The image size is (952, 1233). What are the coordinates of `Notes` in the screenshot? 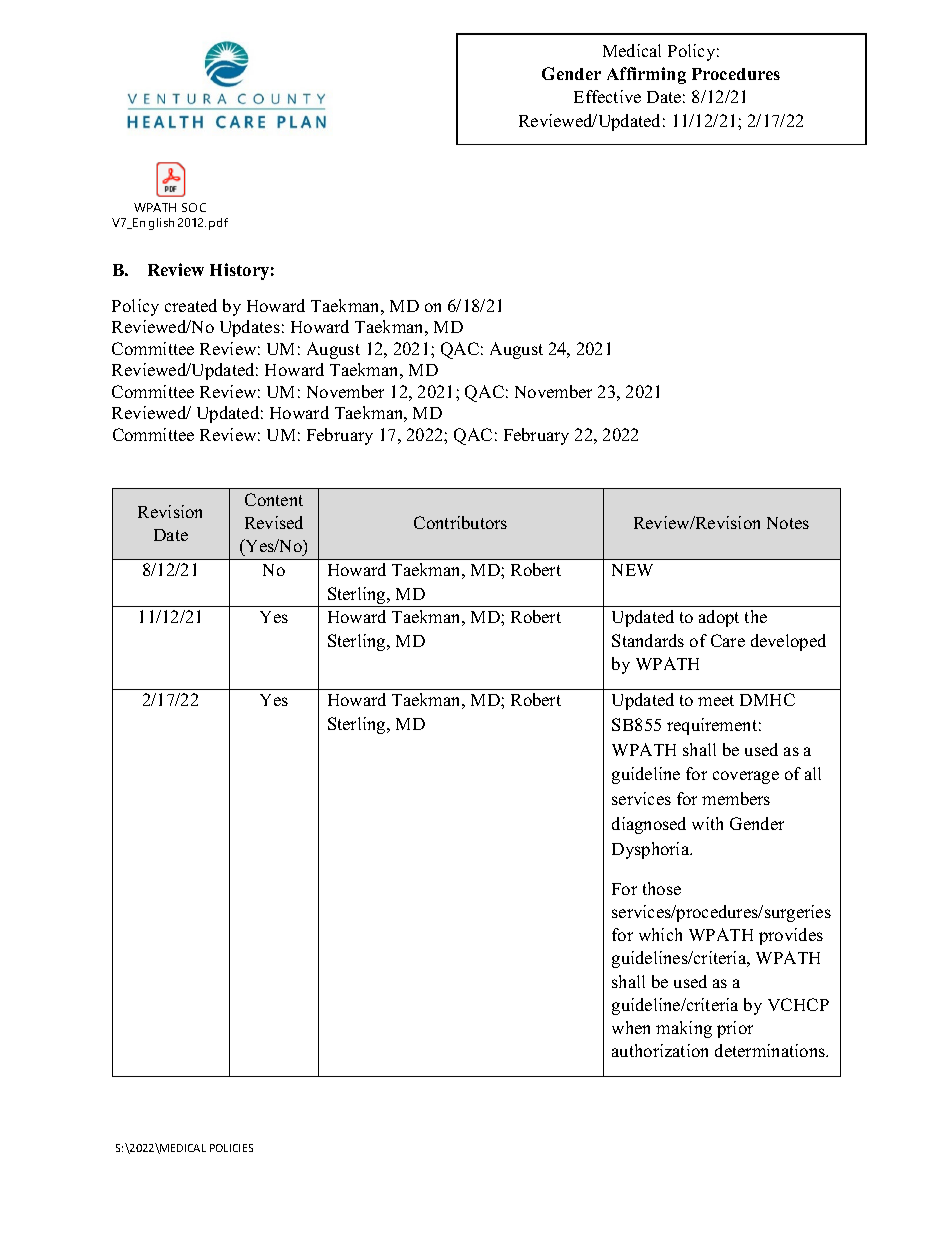 It's located at (788, 523).
